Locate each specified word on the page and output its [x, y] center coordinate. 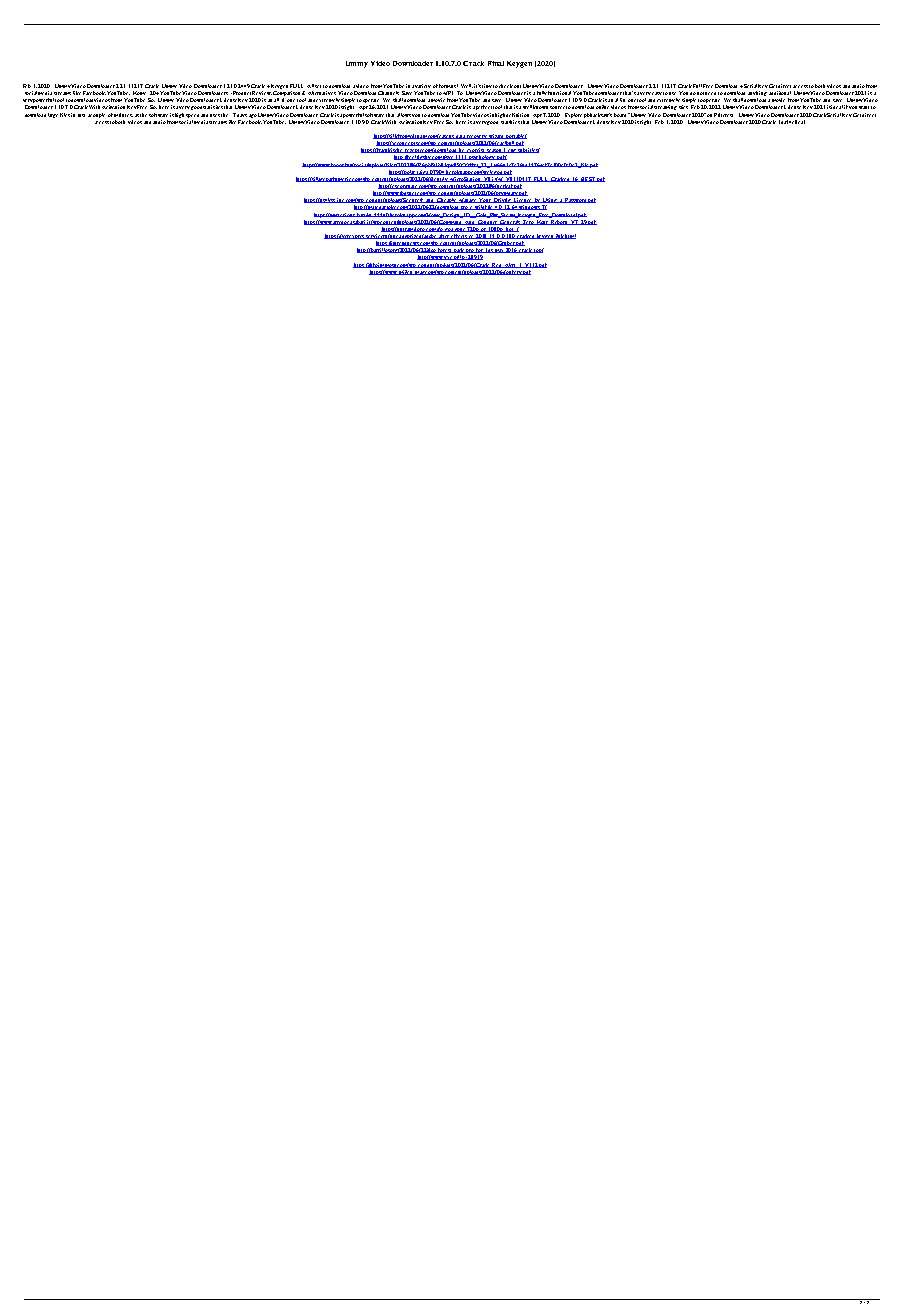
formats [448, 86]
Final [496, 63]
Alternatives [322, 93]
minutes [123, 115]
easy [657, 93]
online [602, 107]
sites [683, 107]
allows [404, 115]
